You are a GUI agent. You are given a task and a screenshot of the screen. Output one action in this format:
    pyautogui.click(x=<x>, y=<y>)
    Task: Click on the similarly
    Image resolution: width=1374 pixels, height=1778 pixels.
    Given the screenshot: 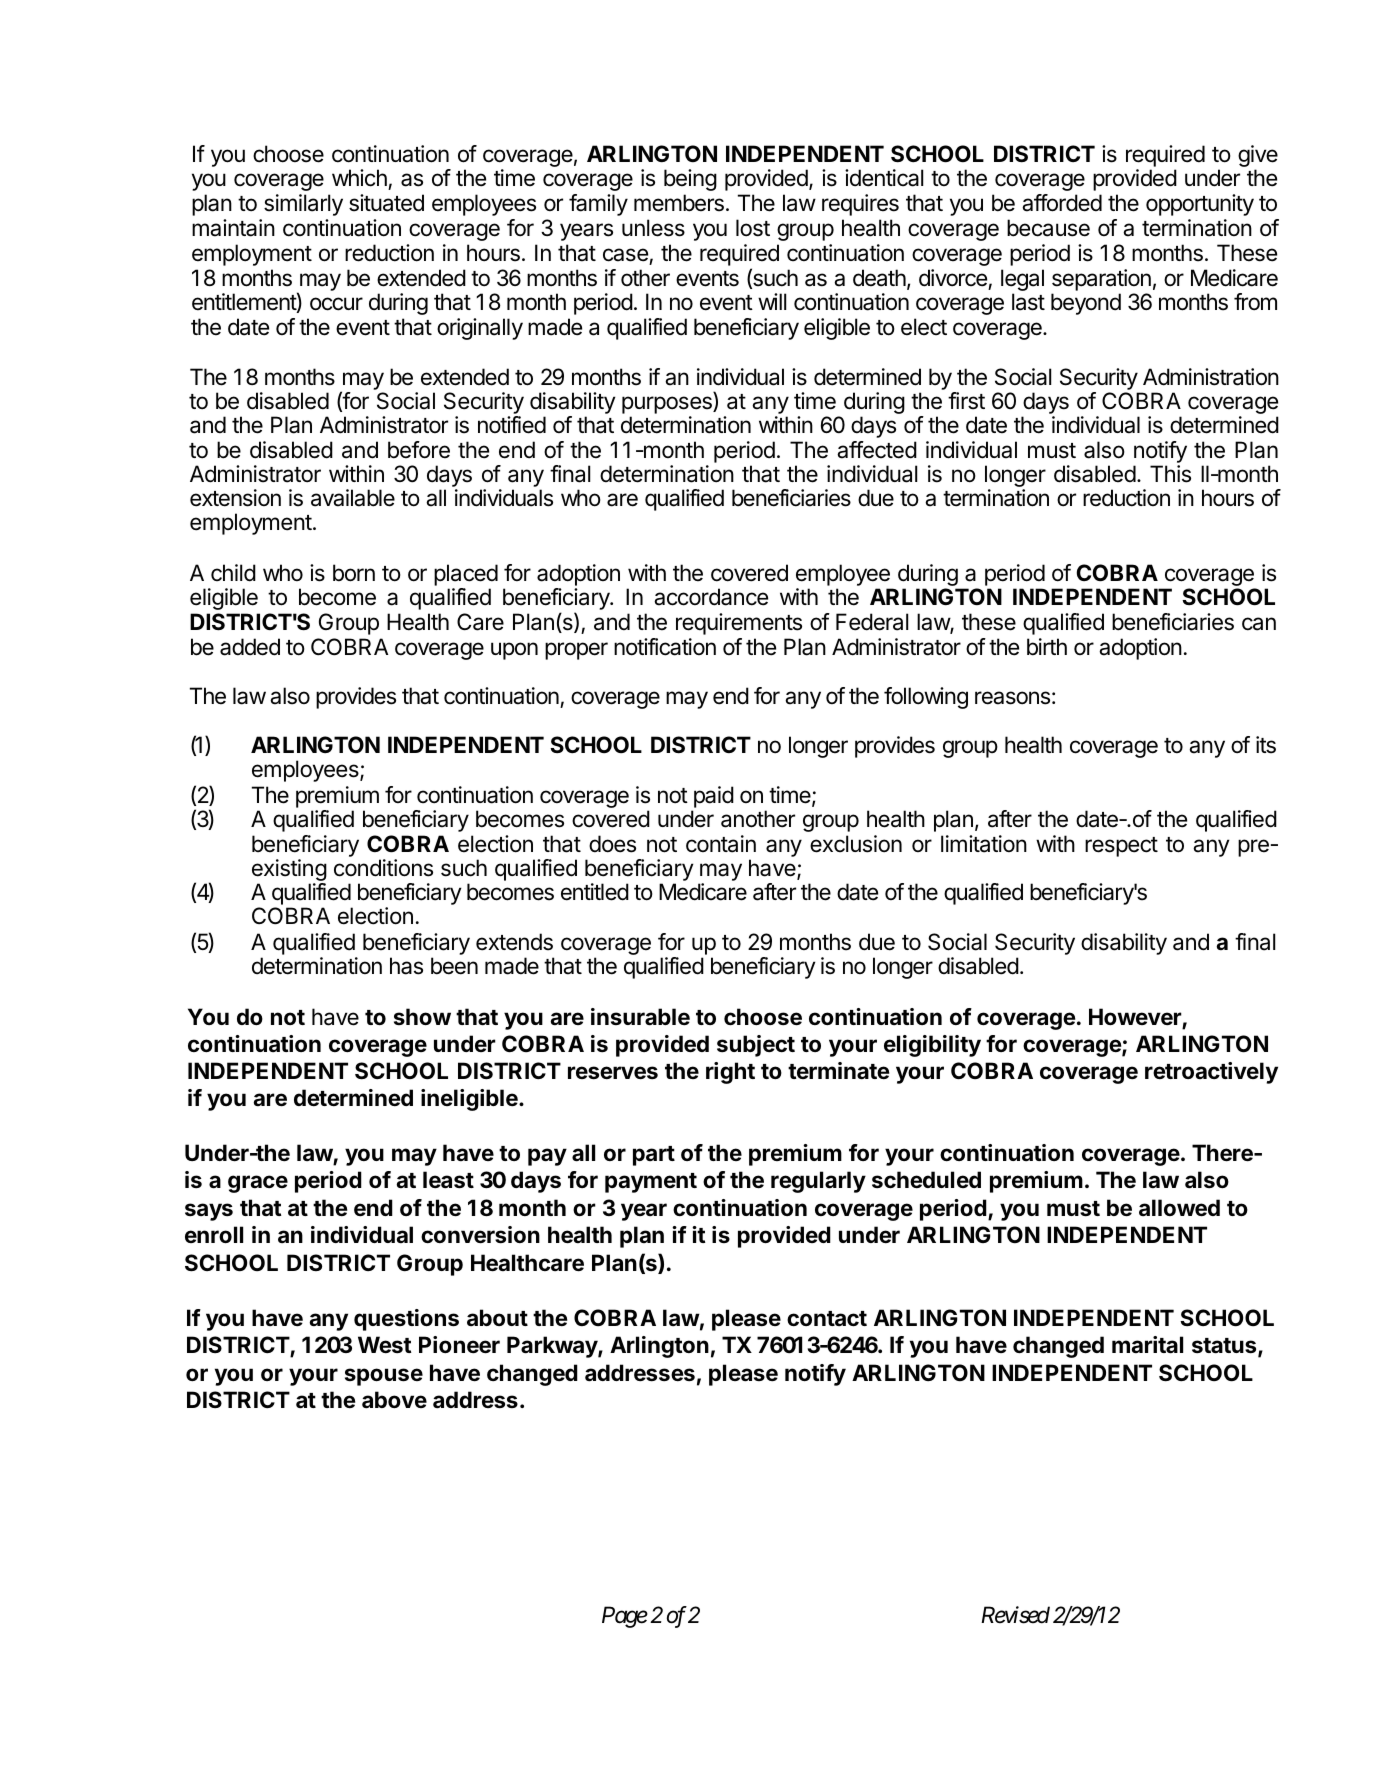 What is the action you would take?
    pyautogui.click(x=303, y=205)
